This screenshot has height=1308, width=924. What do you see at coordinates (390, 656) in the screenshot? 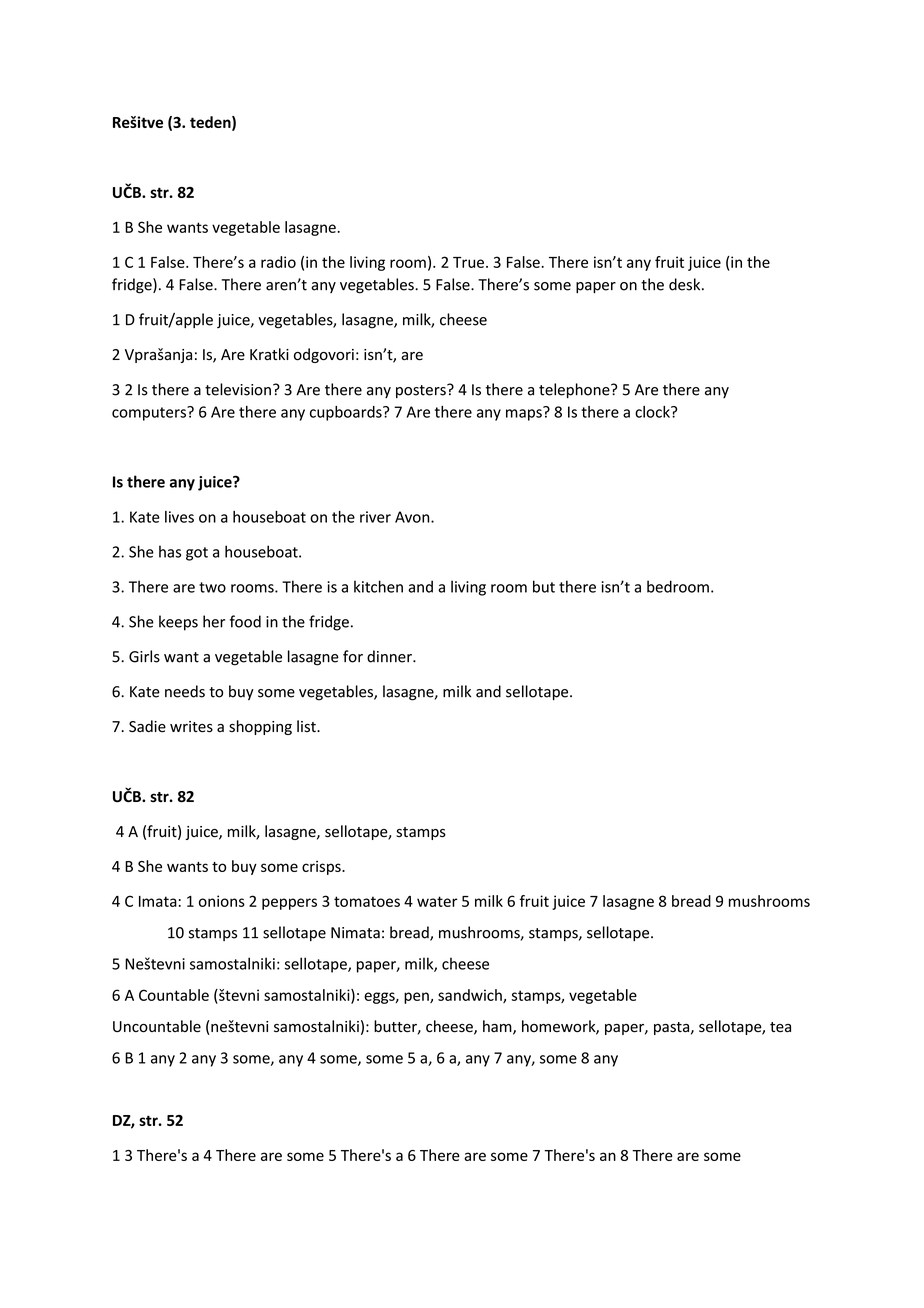
I see `dinner` at bounding box center [390, 656].
